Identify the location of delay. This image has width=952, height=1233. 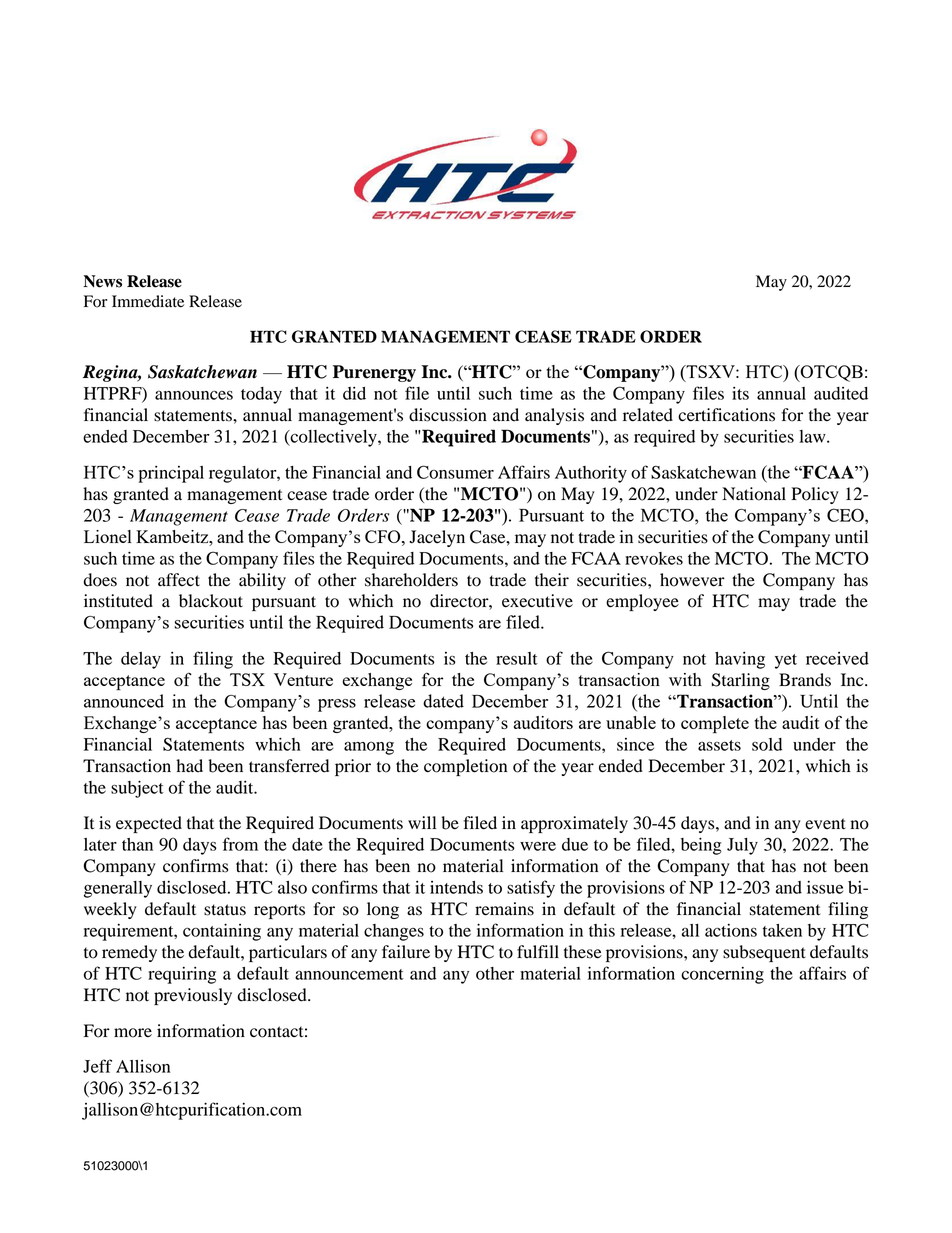
(141, 660).
